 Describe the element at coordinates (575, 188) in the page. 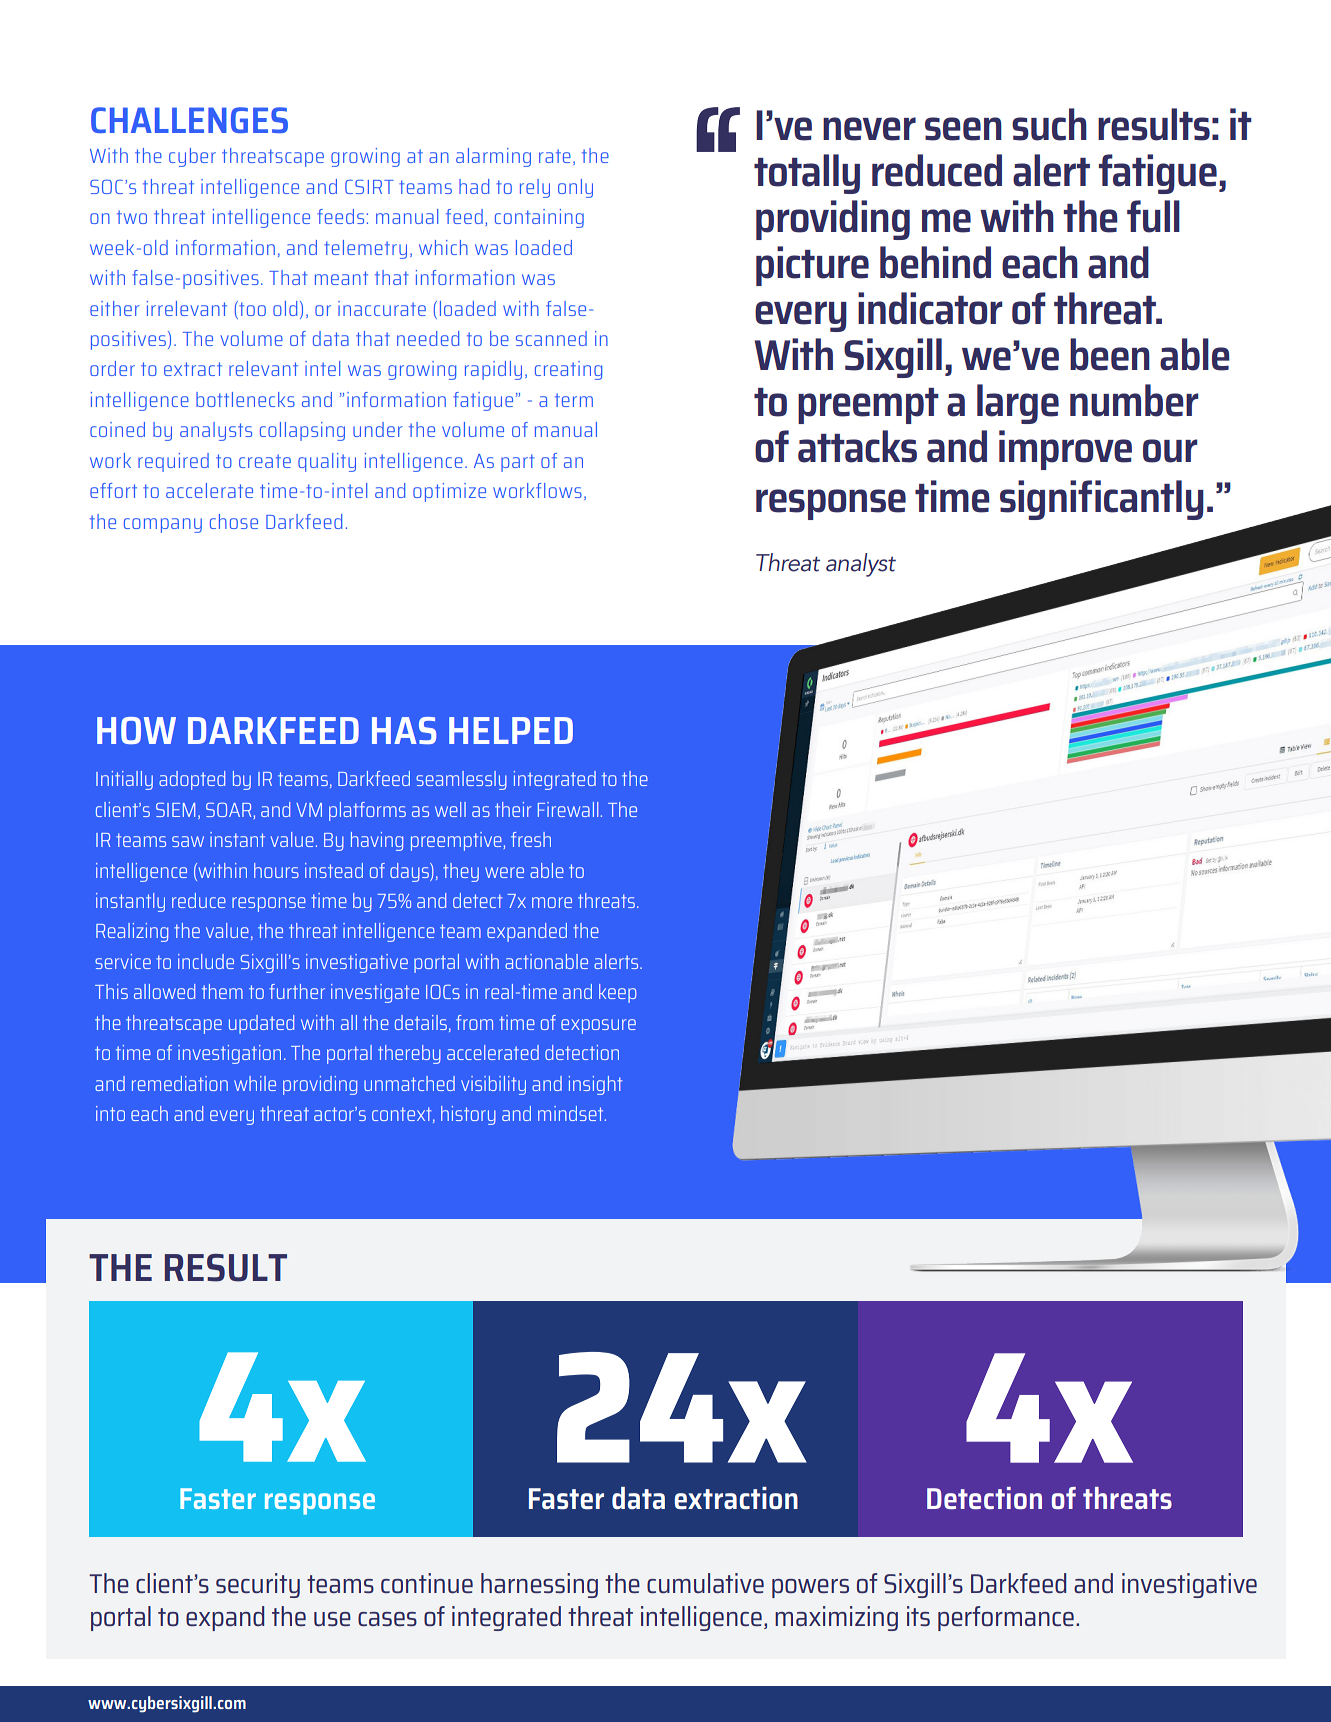

I see `only` at that location.
